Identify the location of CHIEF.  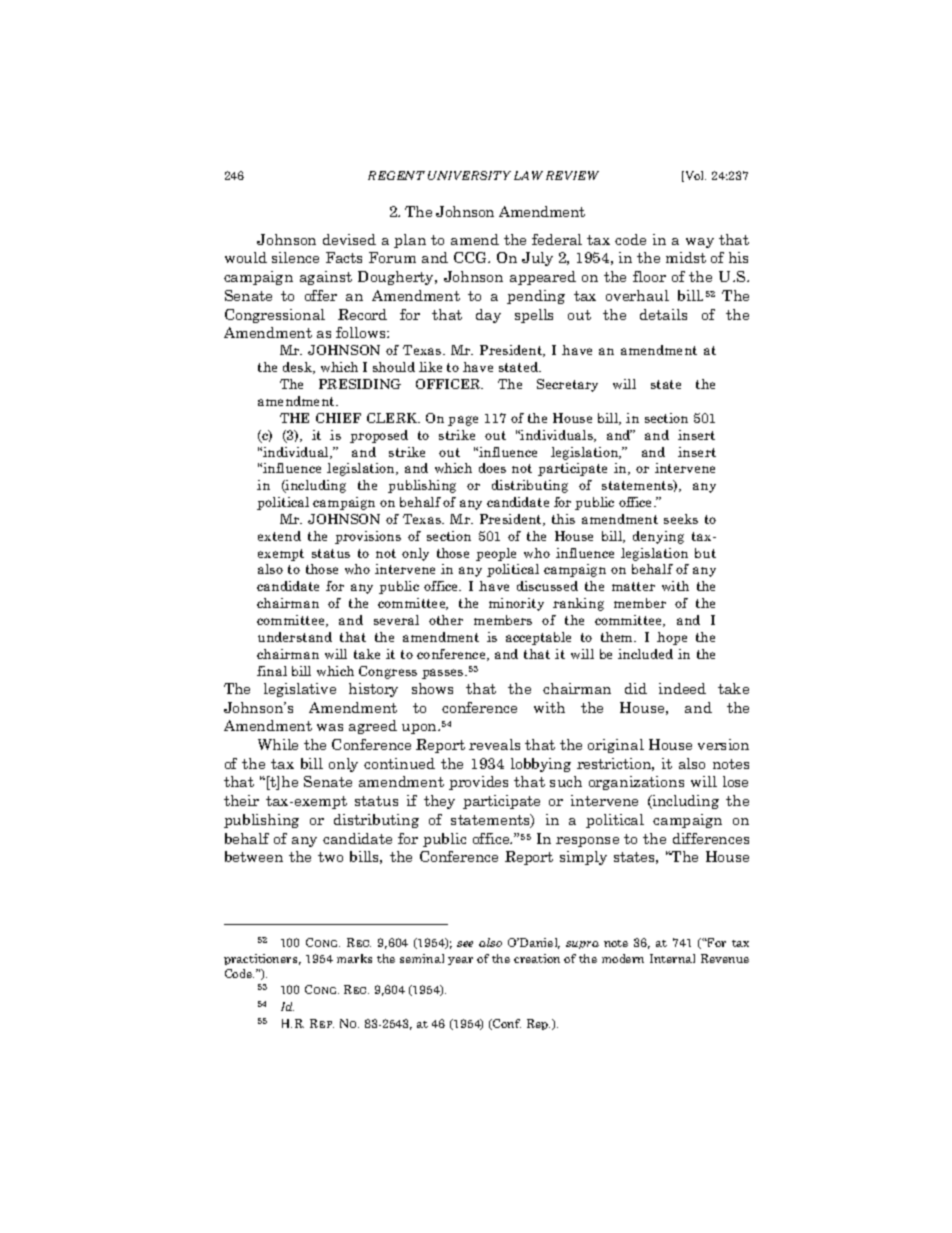
(338, 418).
